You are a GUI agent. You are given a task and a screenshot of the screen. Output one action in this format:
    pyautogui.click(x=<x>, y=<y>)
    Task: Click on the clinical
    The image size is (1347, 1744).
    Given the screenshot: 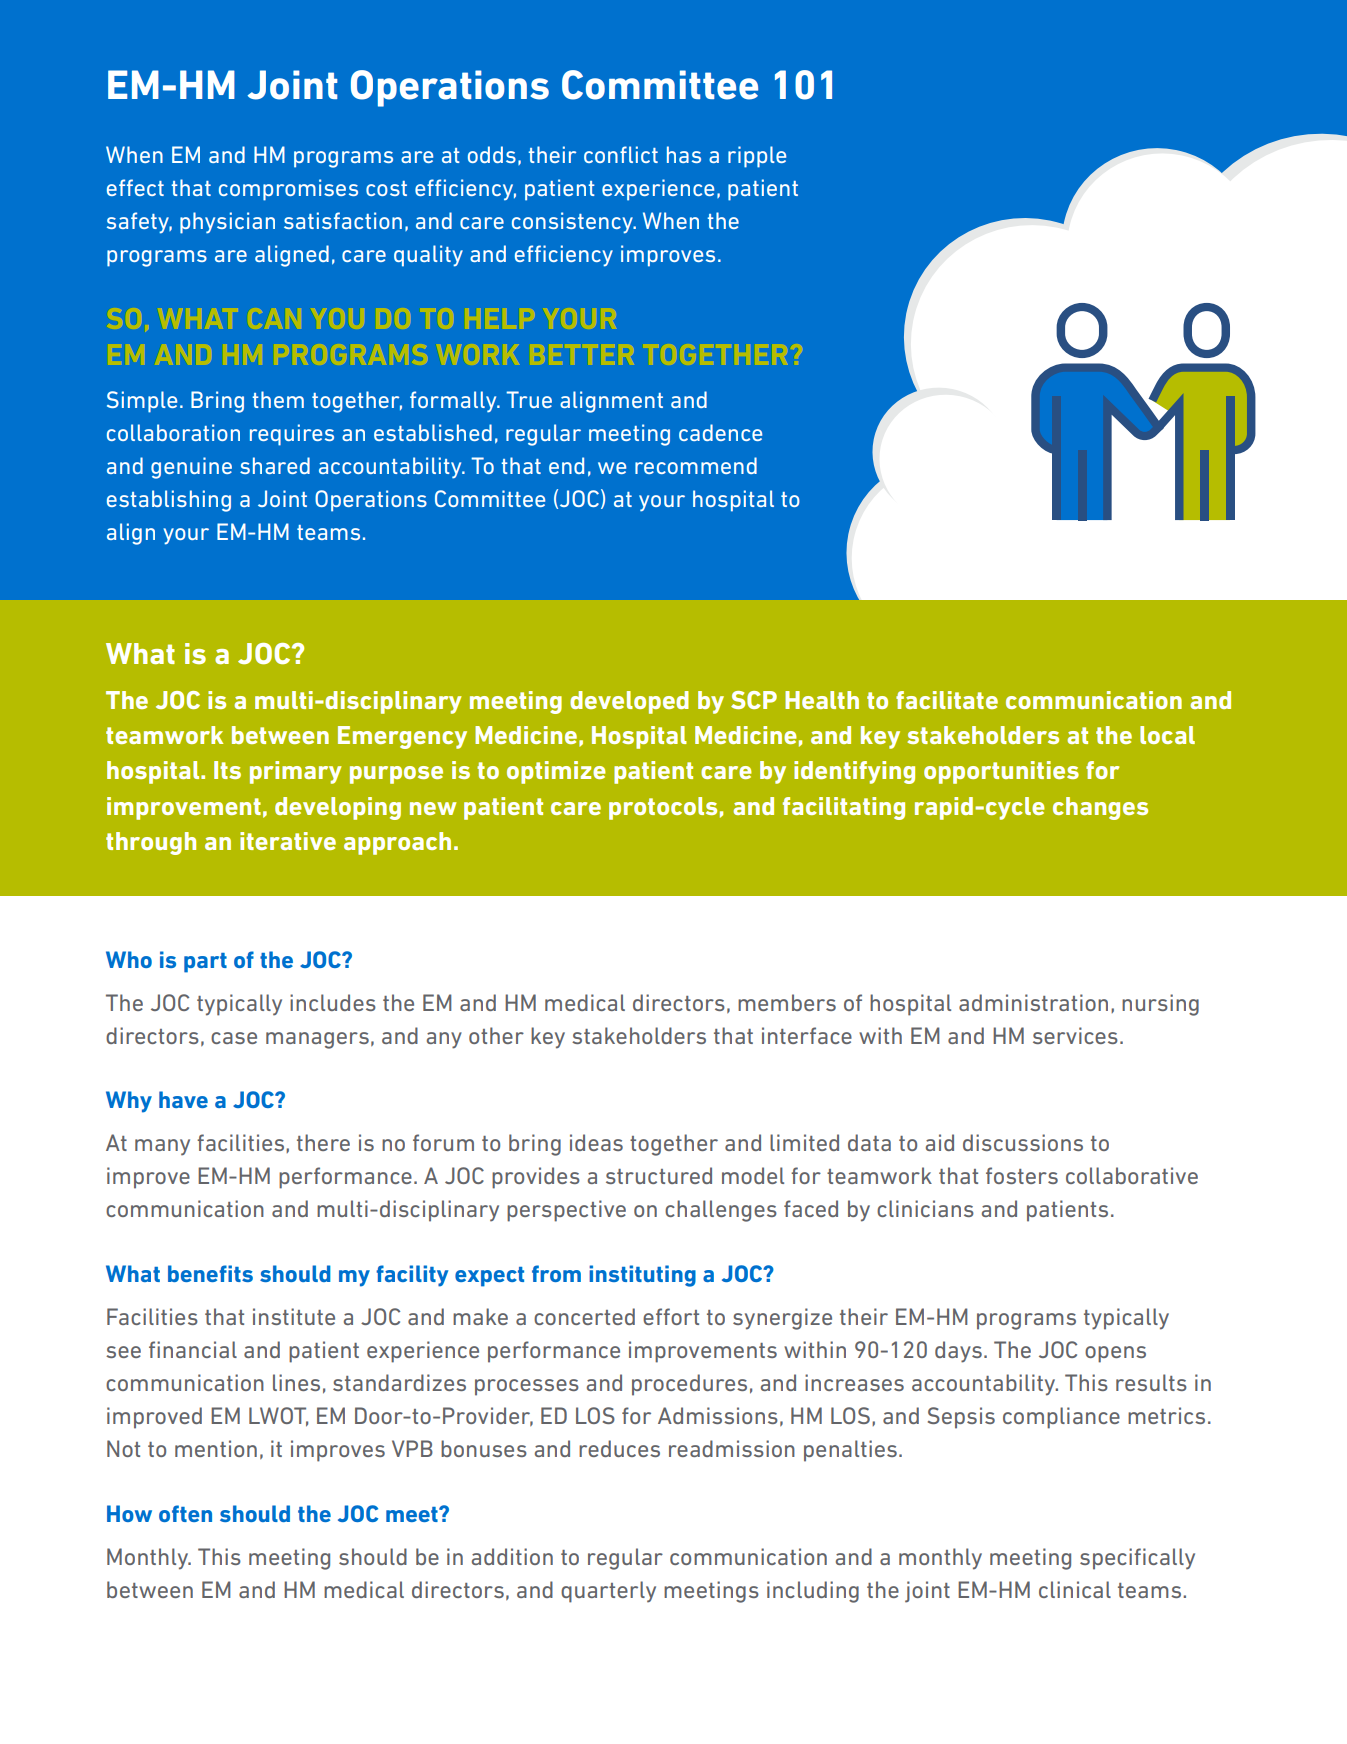 What is the action you would take?
    pyautogui.click(x=1075, y=1589)
